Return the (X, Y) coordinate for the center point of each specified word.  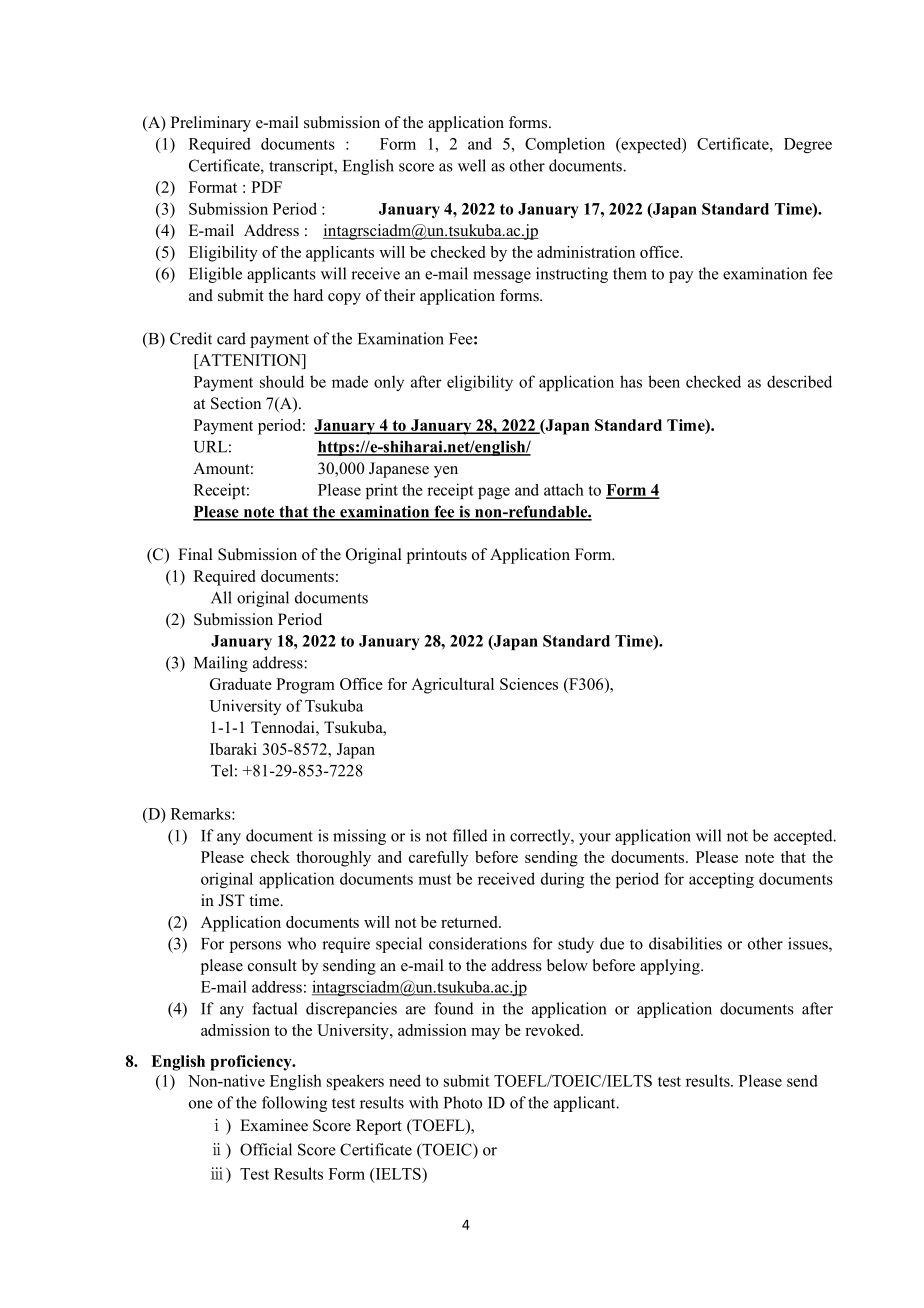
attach (564, 489)
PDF (266, 187)
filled (470, 835)
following (294, 1104)
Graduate (241, 684)
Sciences (529, 684)
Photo (463, 1102)
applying (671, 967)
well (472, 165)
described (799, 381)
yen (446, 472)
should (282, 381)
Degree (808, 145)
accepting (721, 880)
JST (231, 900)
